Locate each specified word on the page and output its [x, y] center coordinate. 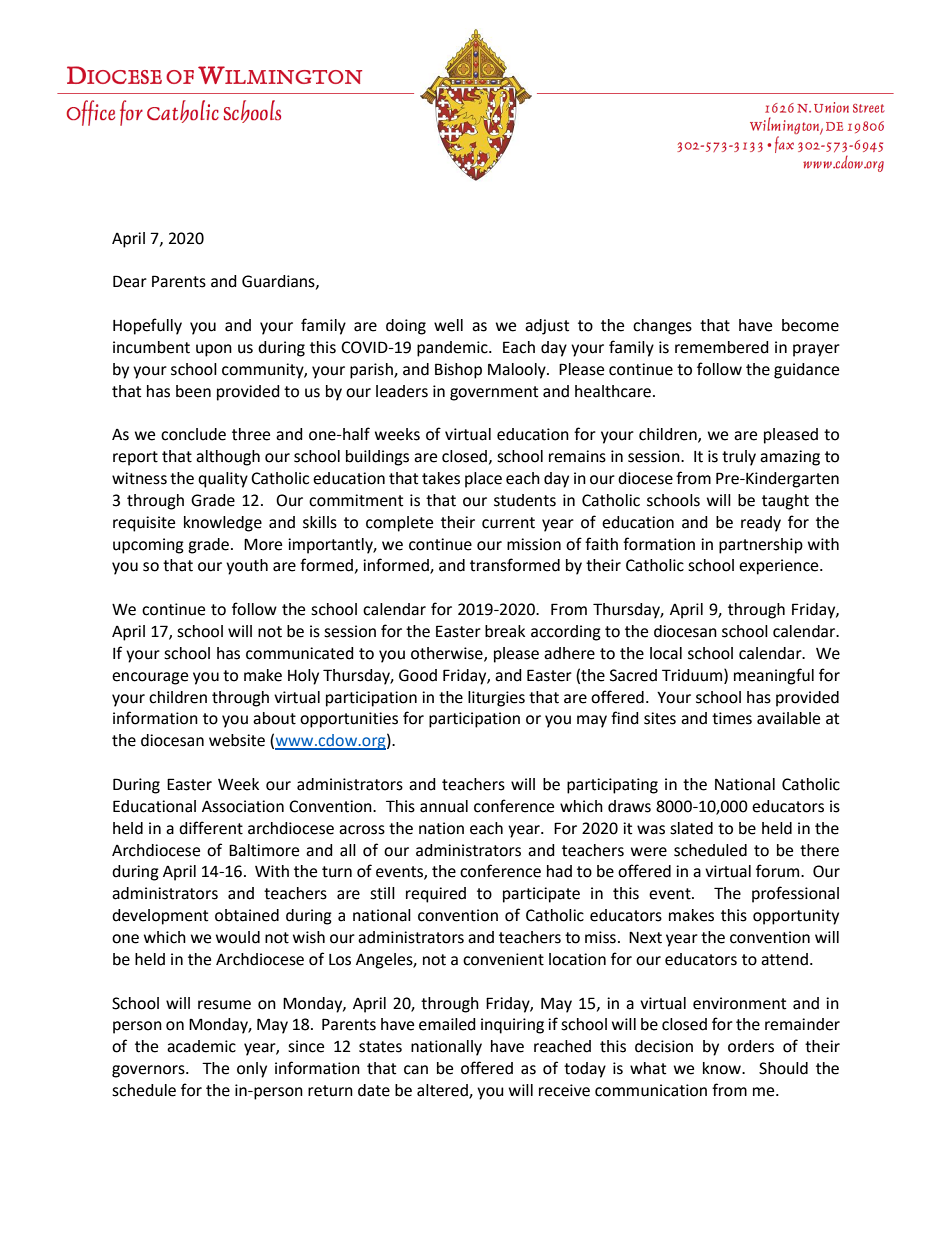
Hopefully [147, 326]
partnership [761, 546]
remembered [722, 347]
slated [691, 828]
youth [247, 567]
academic [201, 1046]
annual [444, 806]
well [448, 325]
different [211, 828]
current [508, 523]
